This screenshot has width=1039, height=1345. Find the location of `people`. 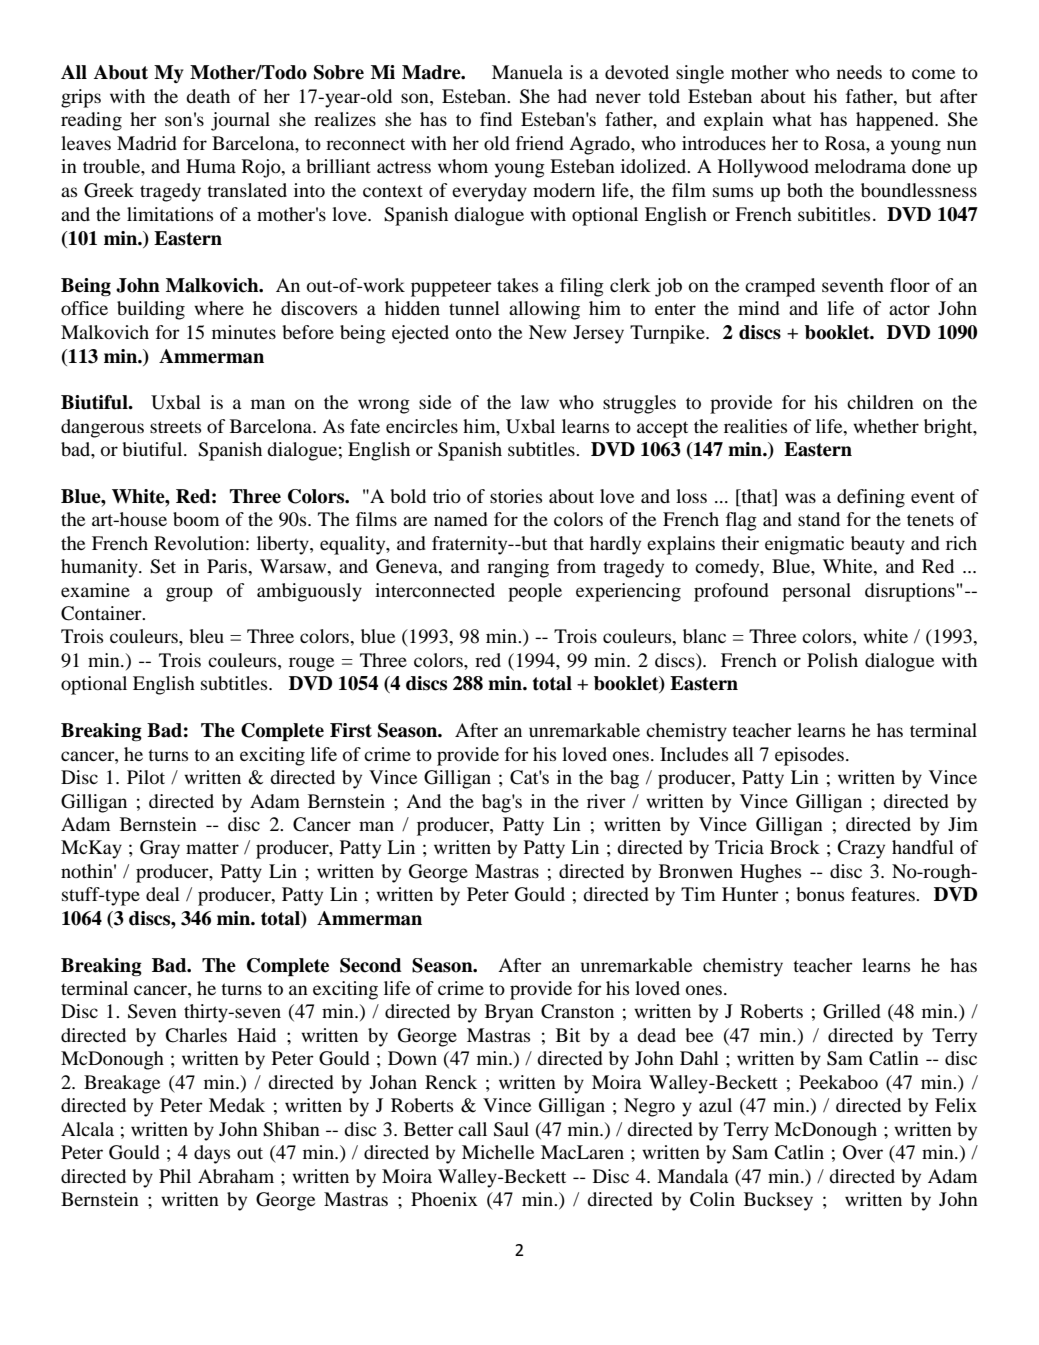

people is located at coordinates (535, 592).
